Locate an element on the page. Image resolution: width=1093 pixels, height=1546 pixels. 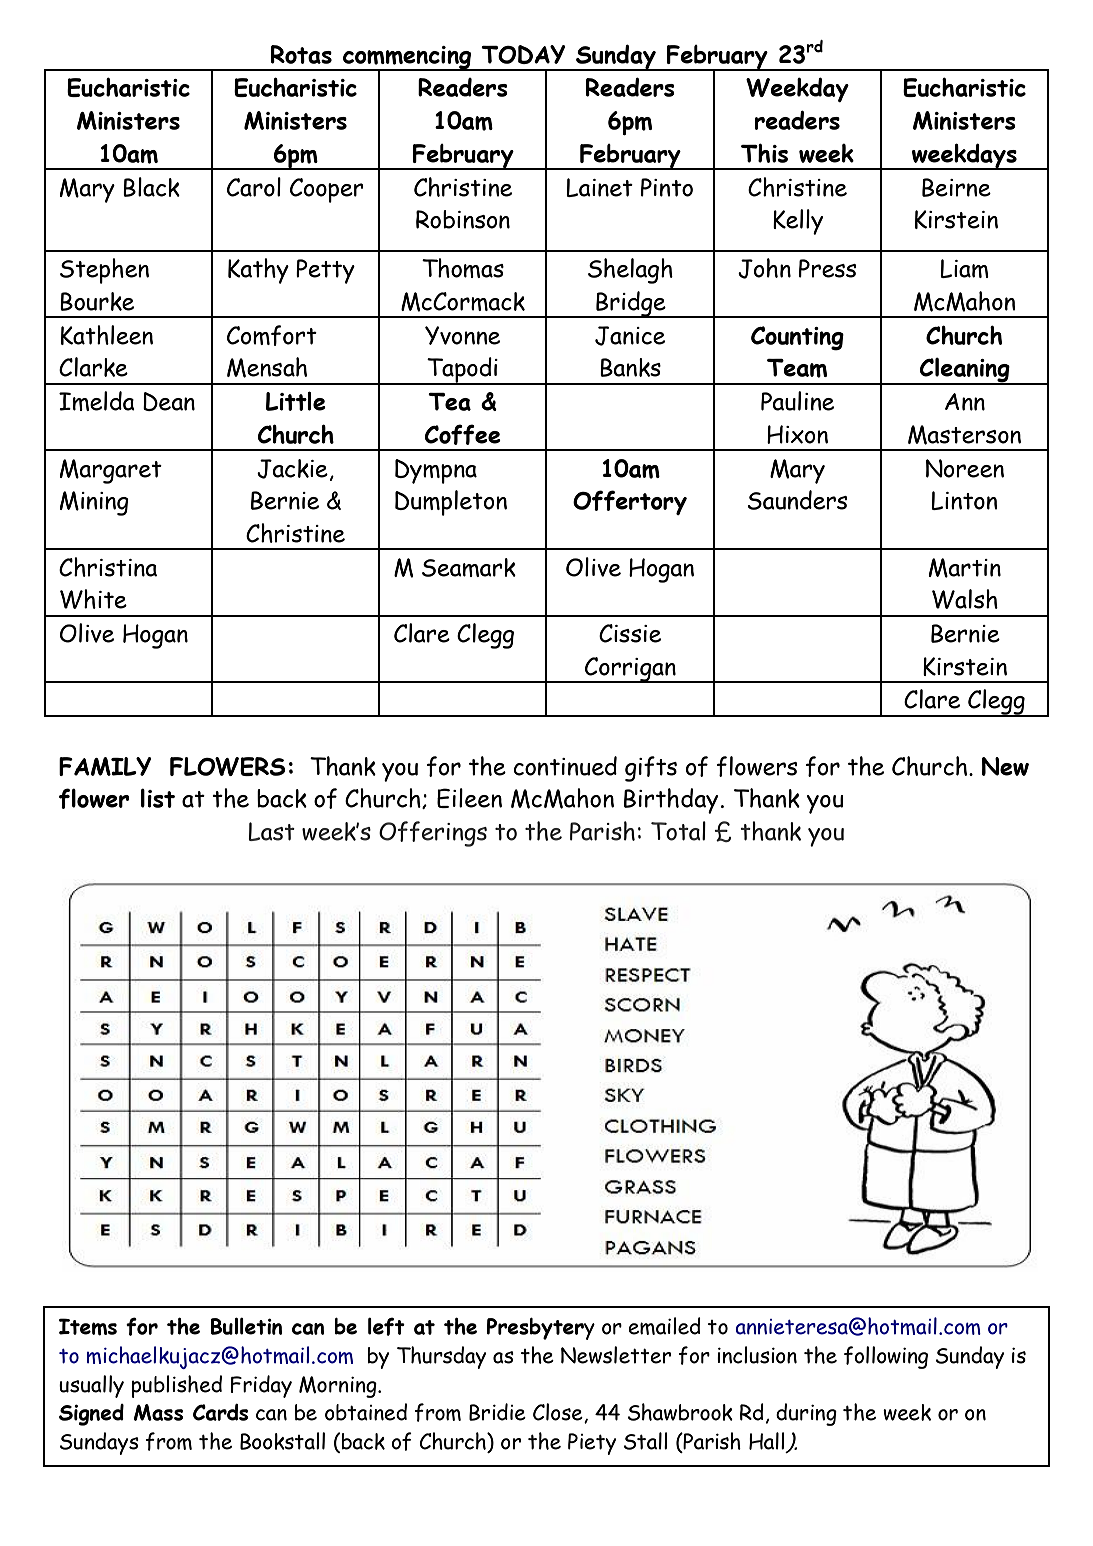
Saunders is located at coordinates (797, 500).
